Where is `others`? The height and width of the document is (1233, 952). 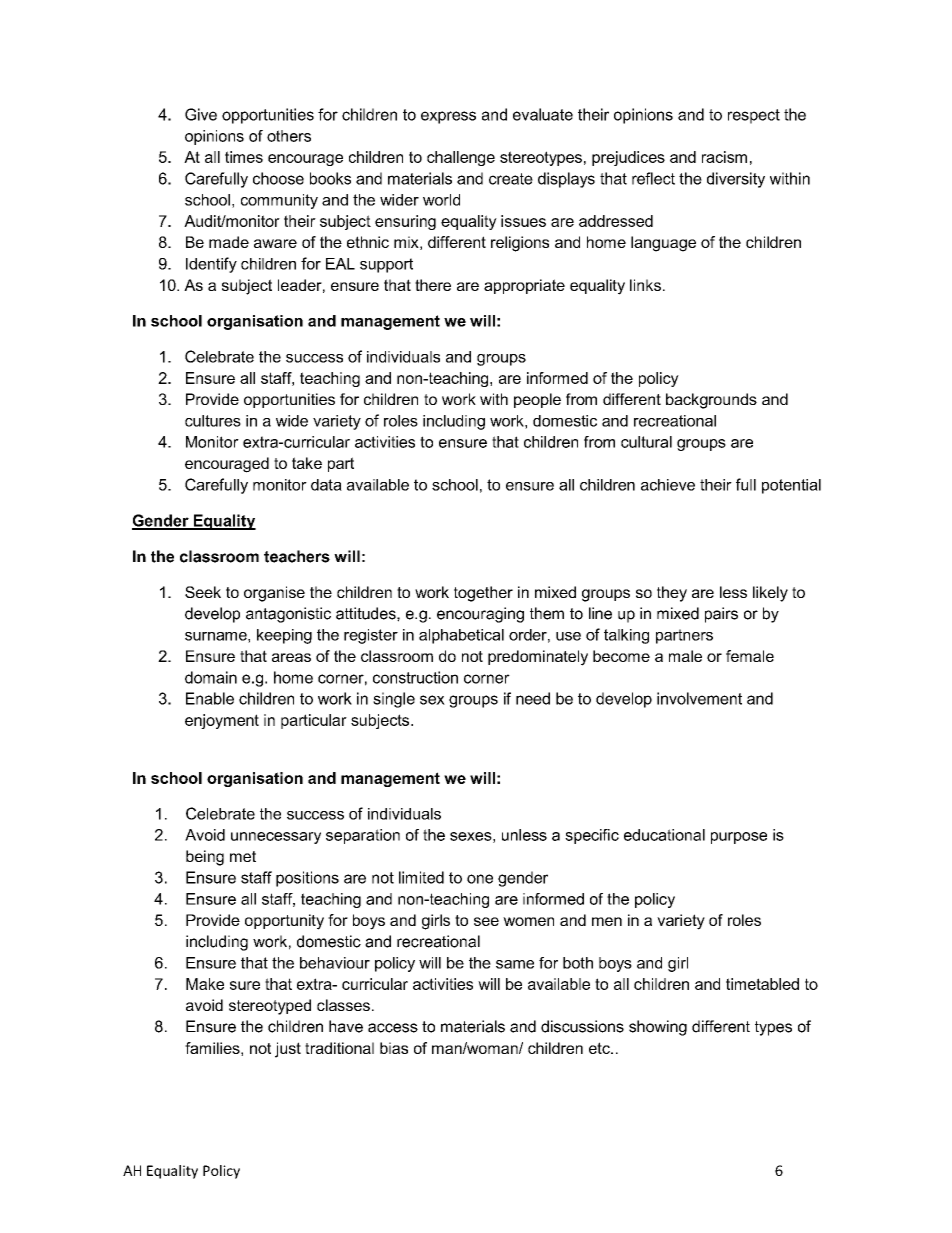 others is located at coordinates (289, 136).
